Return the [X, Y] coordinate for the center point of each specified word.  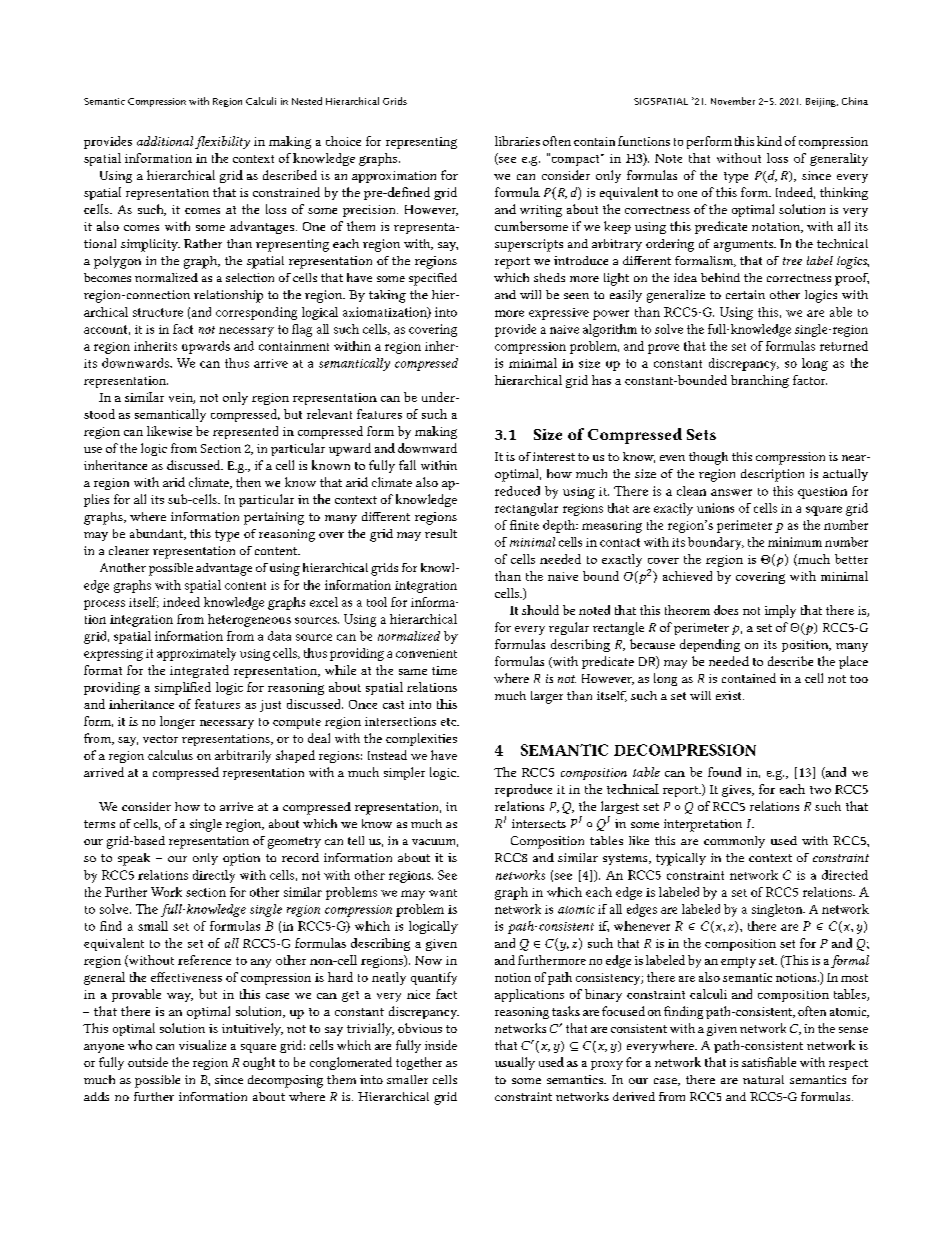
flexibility [222, 142]
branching [760, 381]
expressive [559, 314]
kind [769, 141]
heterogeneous [249, 620]
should [540, 610]
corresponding [256, 313]
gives [738, 791]
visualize [202, 1045]
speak [134, 859]
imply [780, 611]
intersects [539, 823]
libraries [517, 141]
